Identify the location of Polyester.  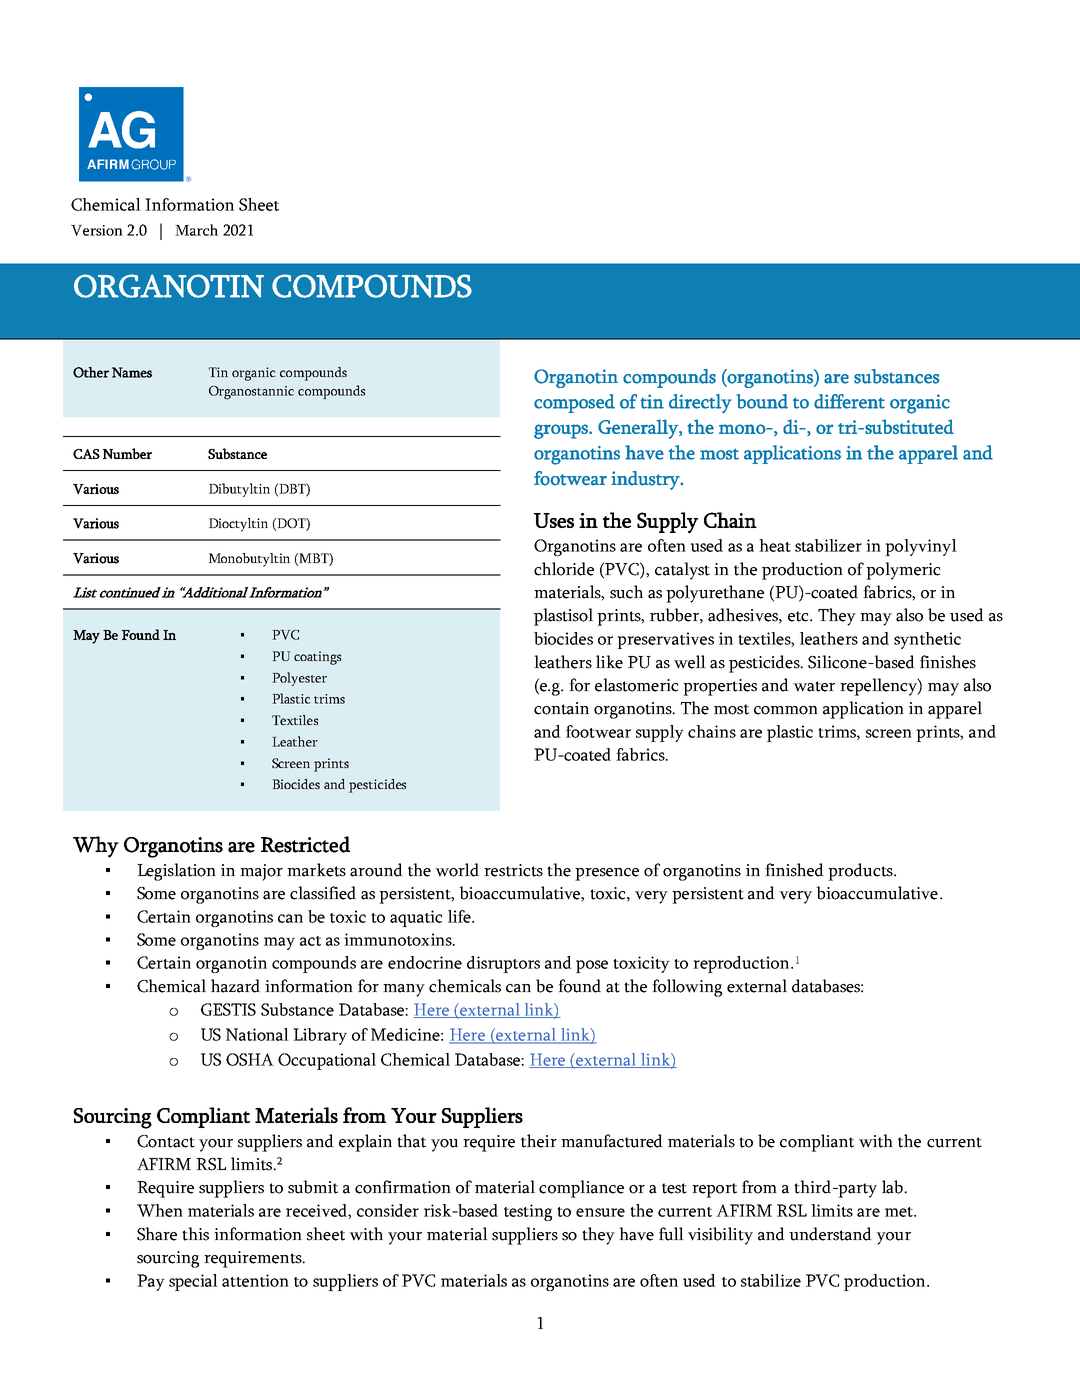
(299, 679).
